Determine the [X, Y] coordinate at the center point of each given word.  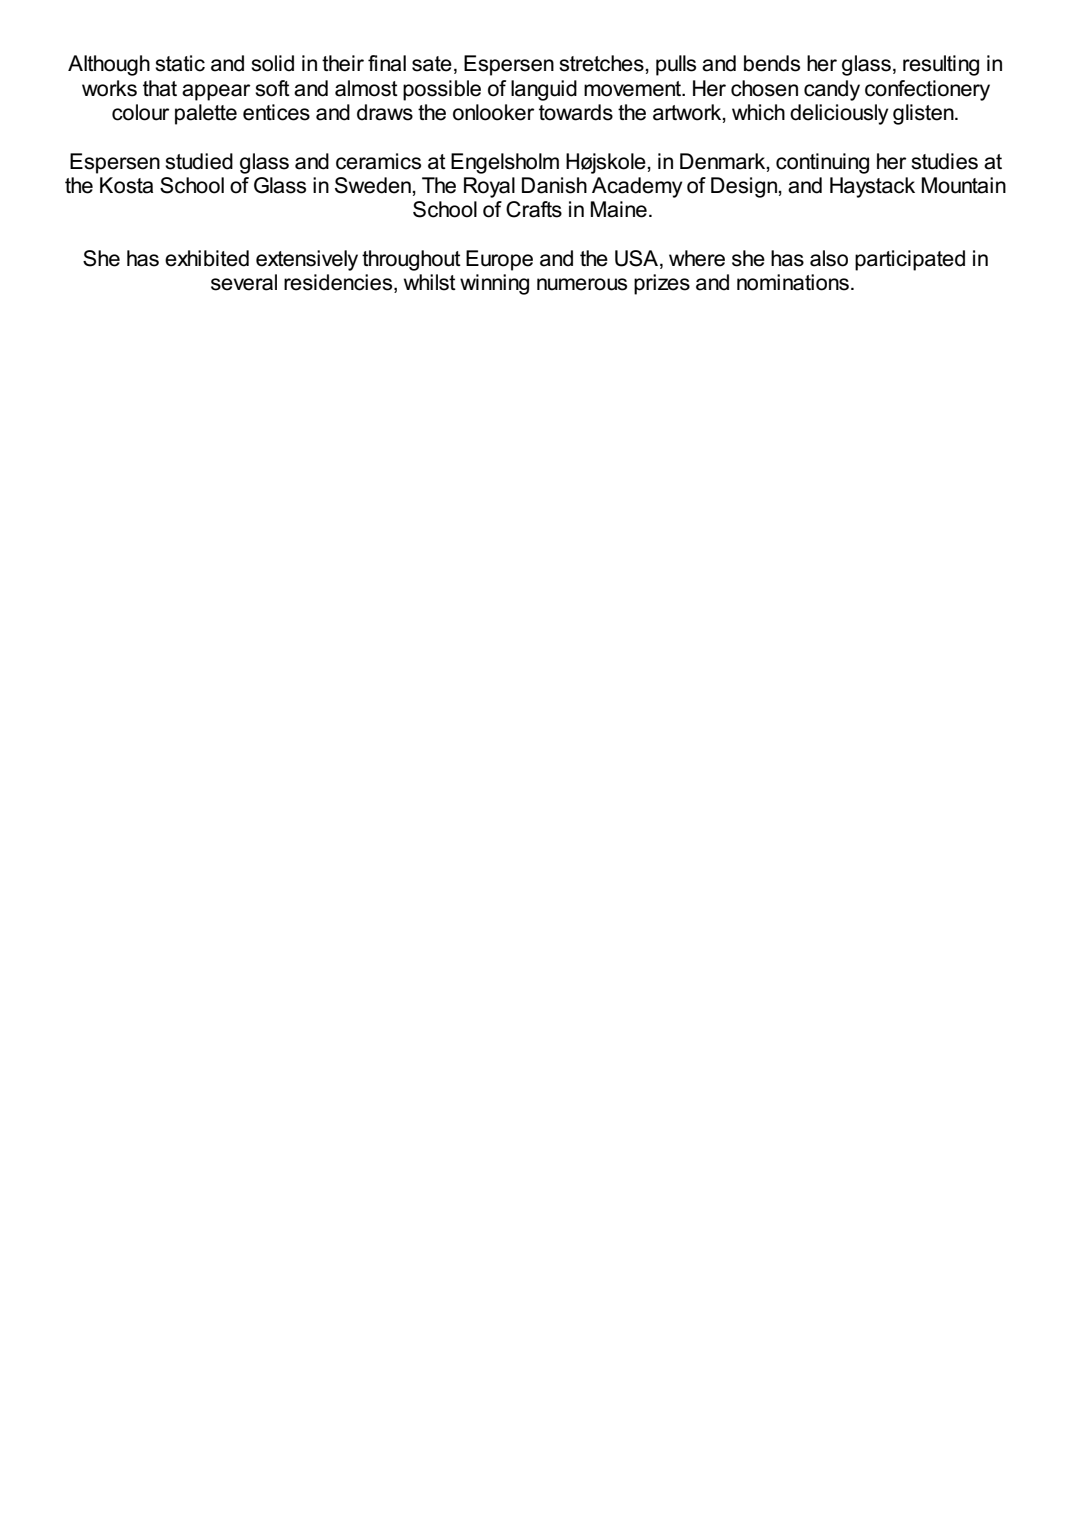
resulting [941, 65]
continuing [822, 163]
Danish [554, 185]
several [244, 282]
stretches [601, 63]
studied [199, 161]
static [180, 63]
